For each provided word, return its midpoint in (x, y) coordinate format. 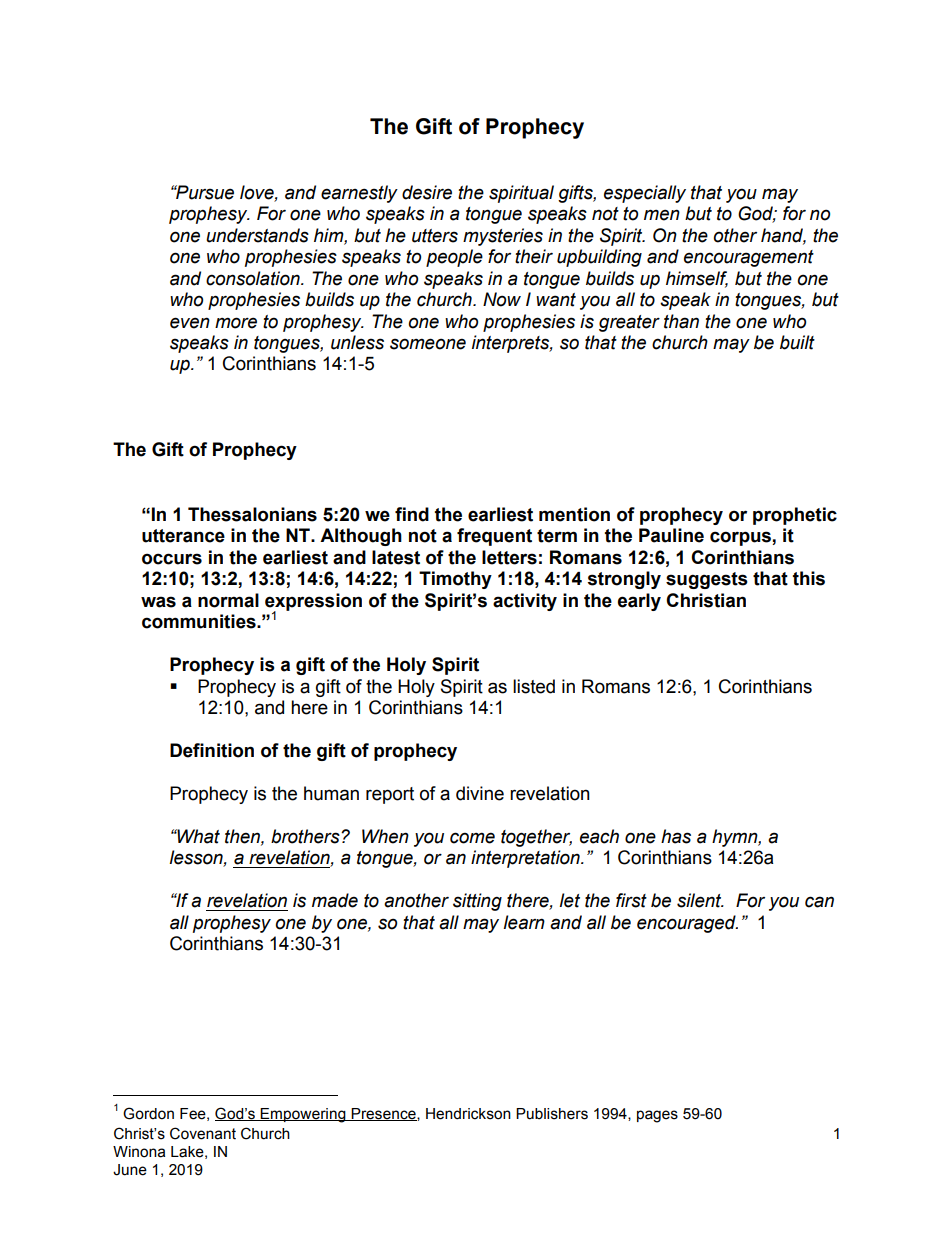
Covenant (203, 1133)
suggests (707, 580)
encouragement (749, 258)
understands (257, 235)
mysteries (503, 237)
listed (534, 686)
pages (657, 1116)
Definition (212, 750)
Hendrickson (468, 1114)
